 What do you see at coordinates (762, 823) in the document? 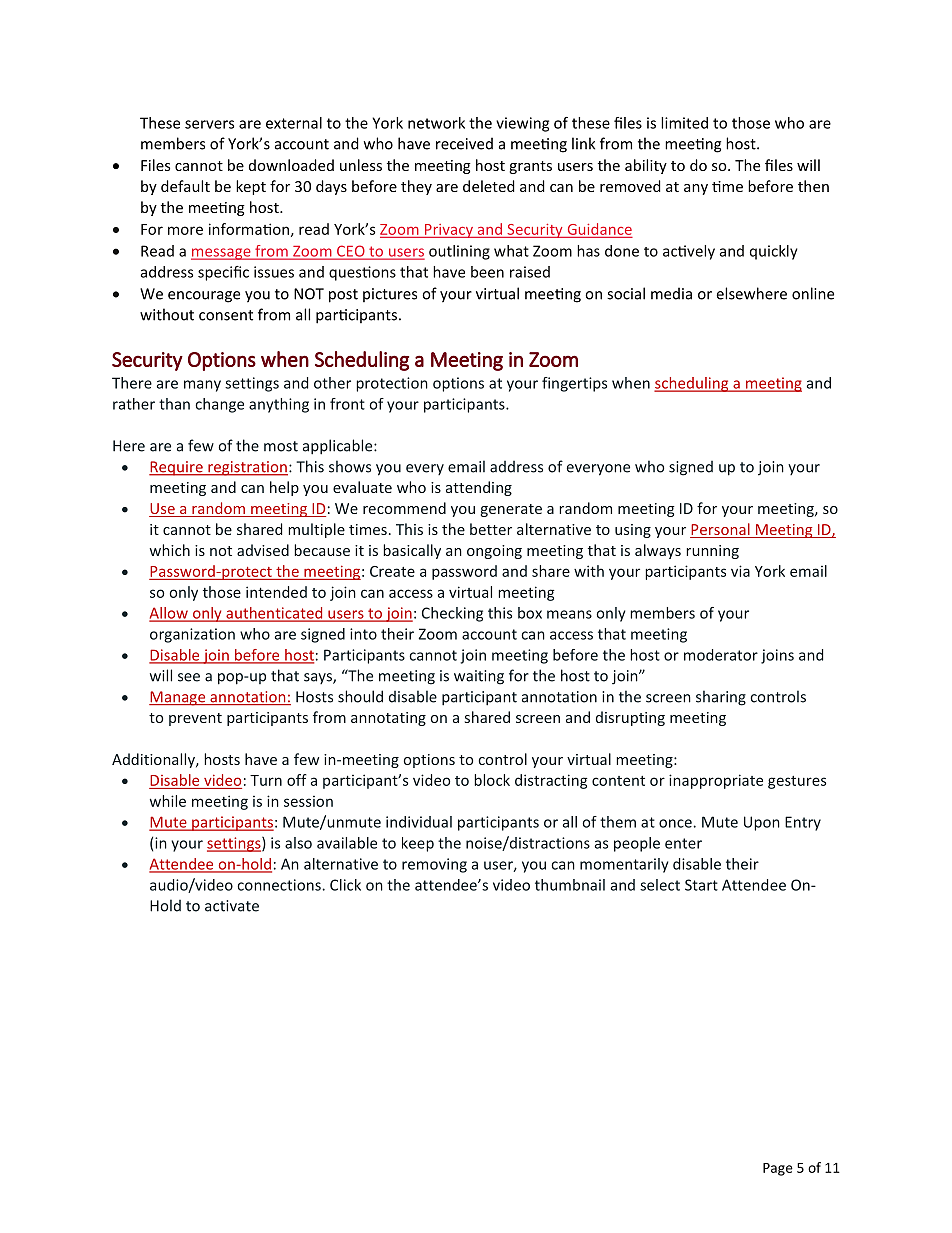
I see `Upon` at bounding box center [762, 823].
